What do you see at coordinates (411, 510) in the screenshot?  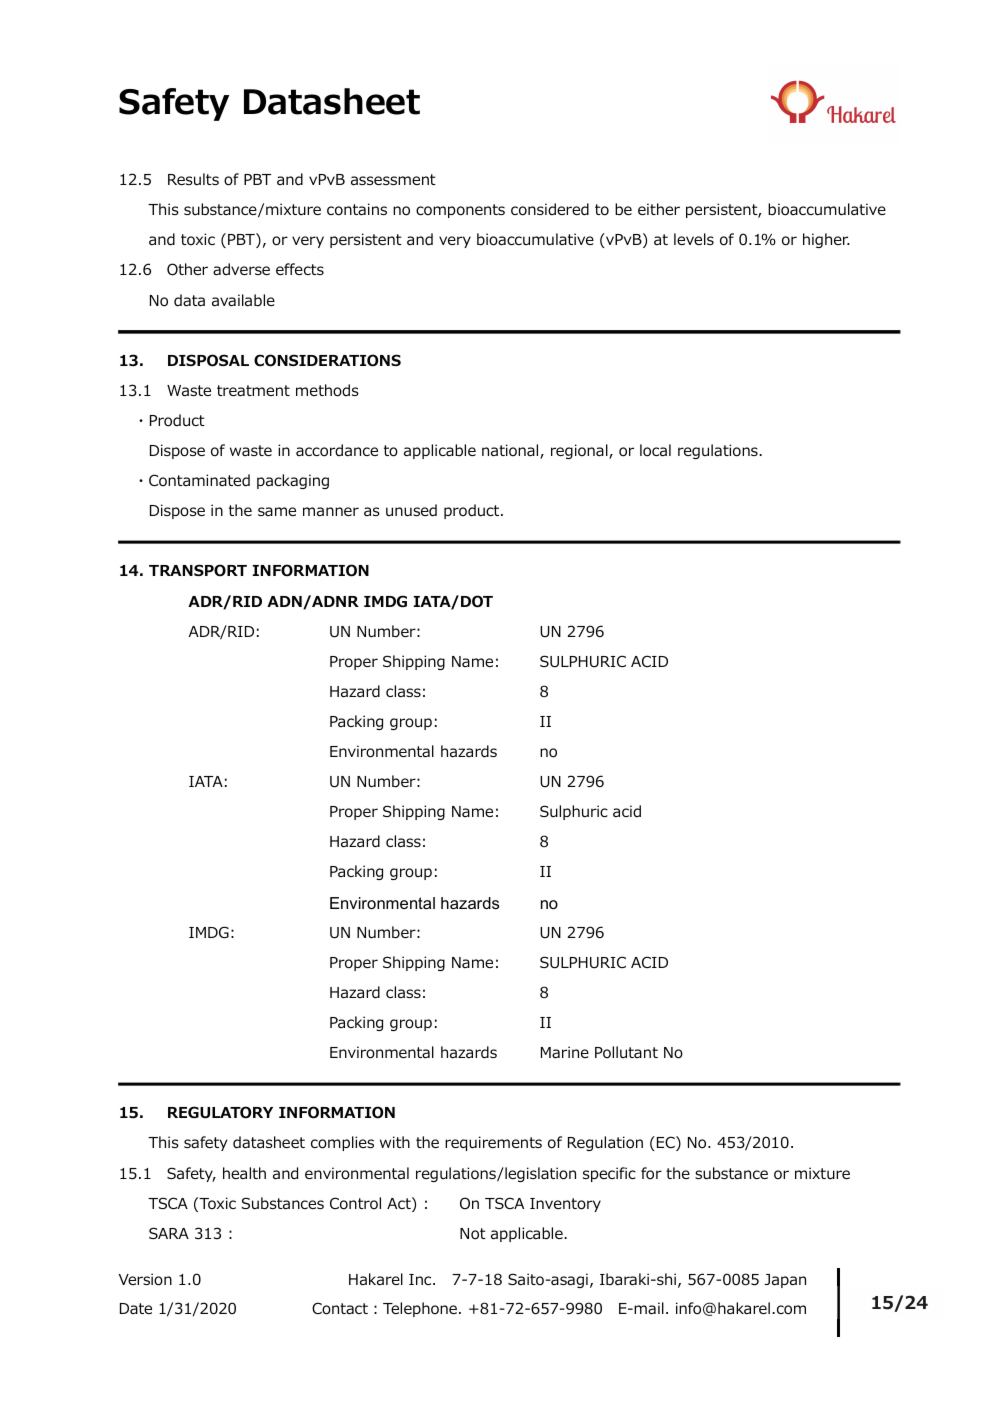 I see `unused` at bounding box center [411, 510].
